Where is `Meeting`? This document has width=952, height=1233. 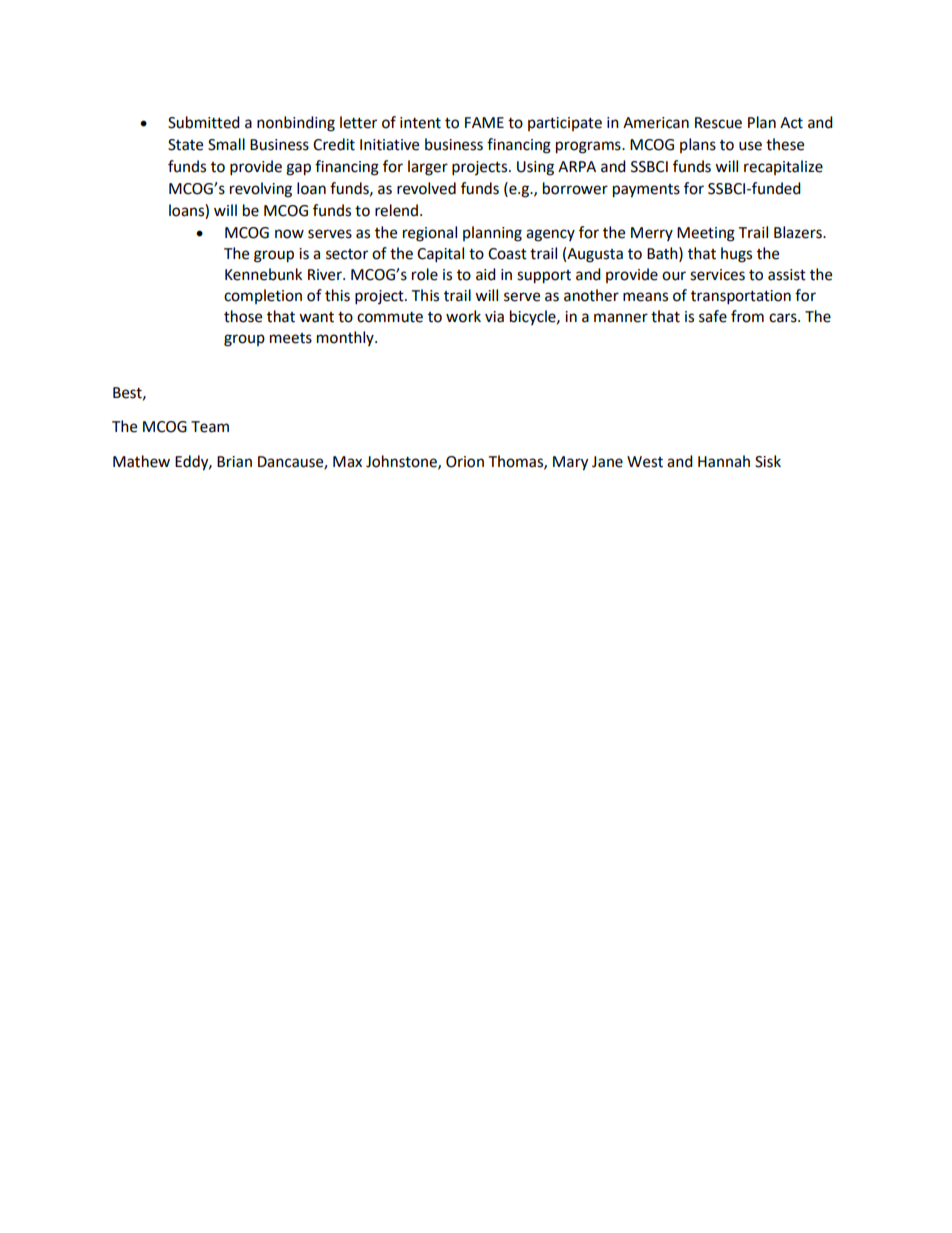 Meeting is located at coordinates (706, 234).
